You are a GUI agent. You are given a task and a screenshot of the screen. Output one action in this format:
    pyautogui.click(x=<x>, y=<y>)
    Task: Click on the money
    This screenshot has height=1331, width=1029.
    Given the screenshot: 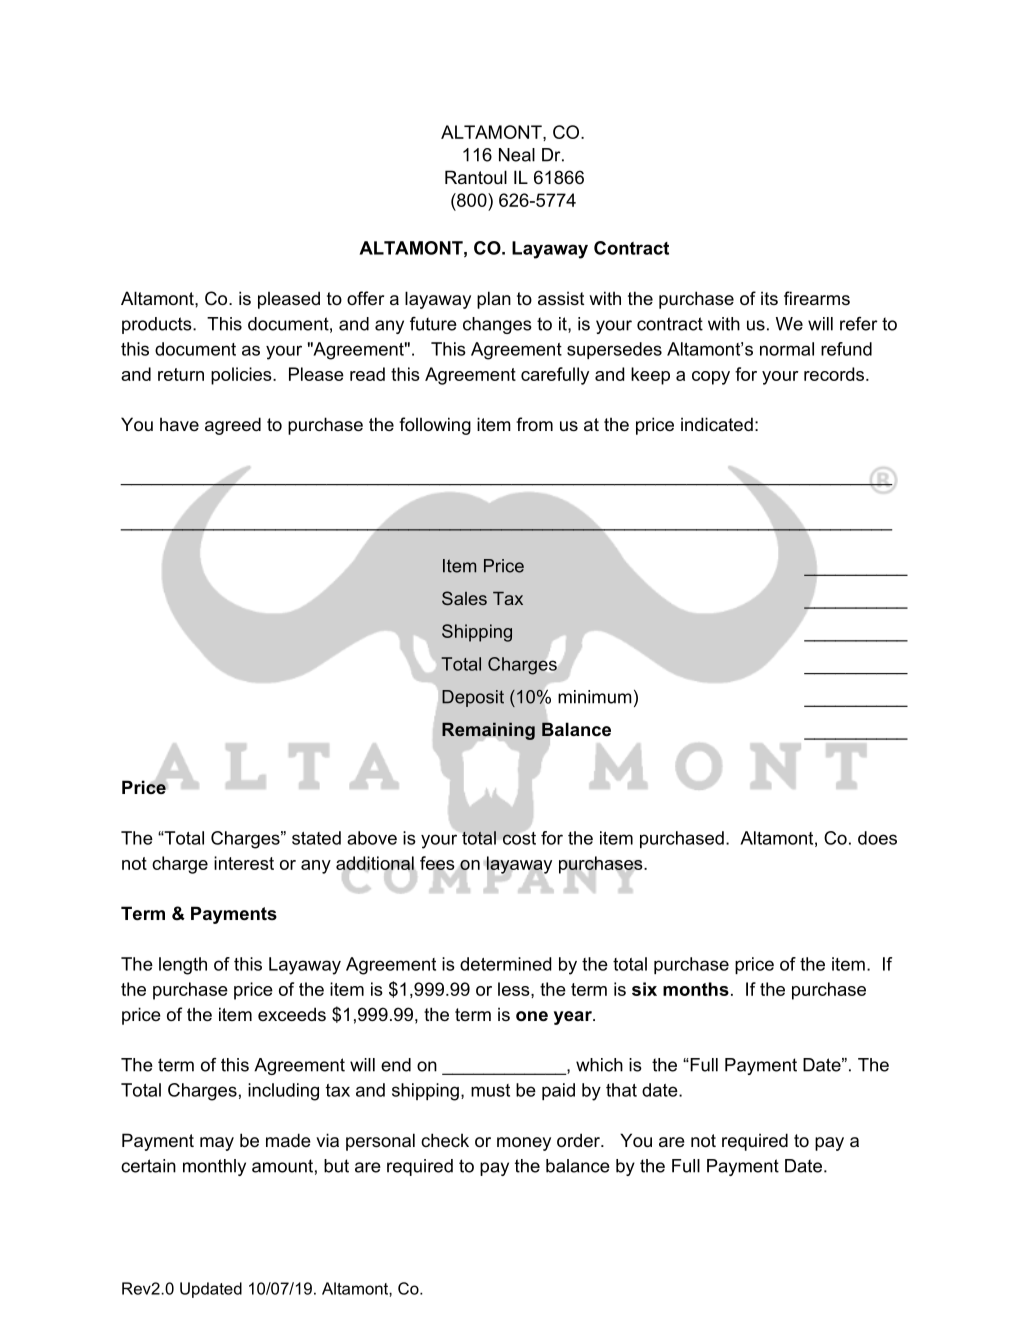 What is the action you would take?
    pyautogui.click(x=524, y=1144)
